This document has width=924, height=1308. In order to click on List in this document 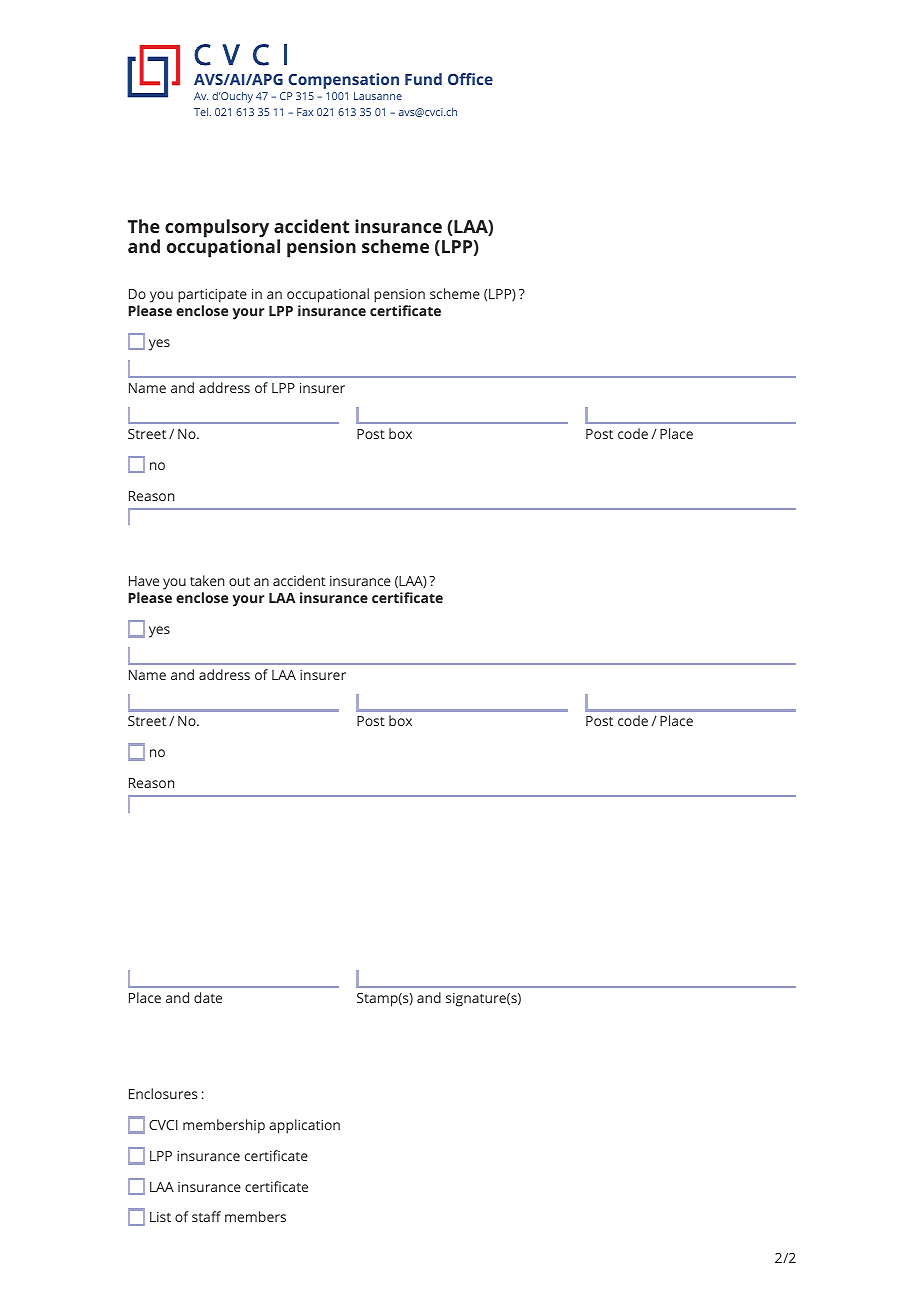, I will do `click(160, 1217)`.
